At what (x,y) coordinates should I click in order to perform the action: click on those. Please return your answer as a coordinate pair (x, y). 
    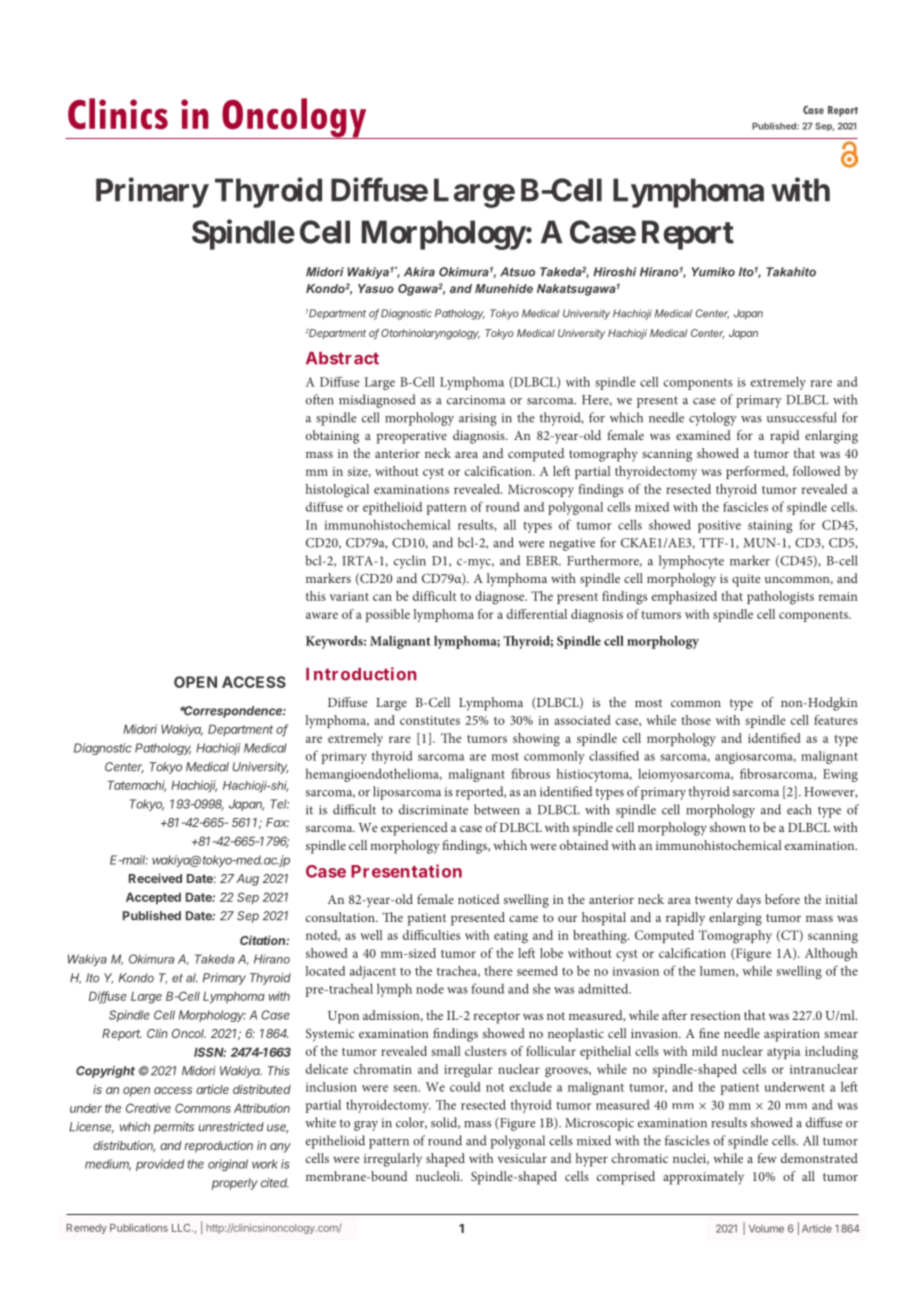
    Looking at the image, I should click on (696, 720).
